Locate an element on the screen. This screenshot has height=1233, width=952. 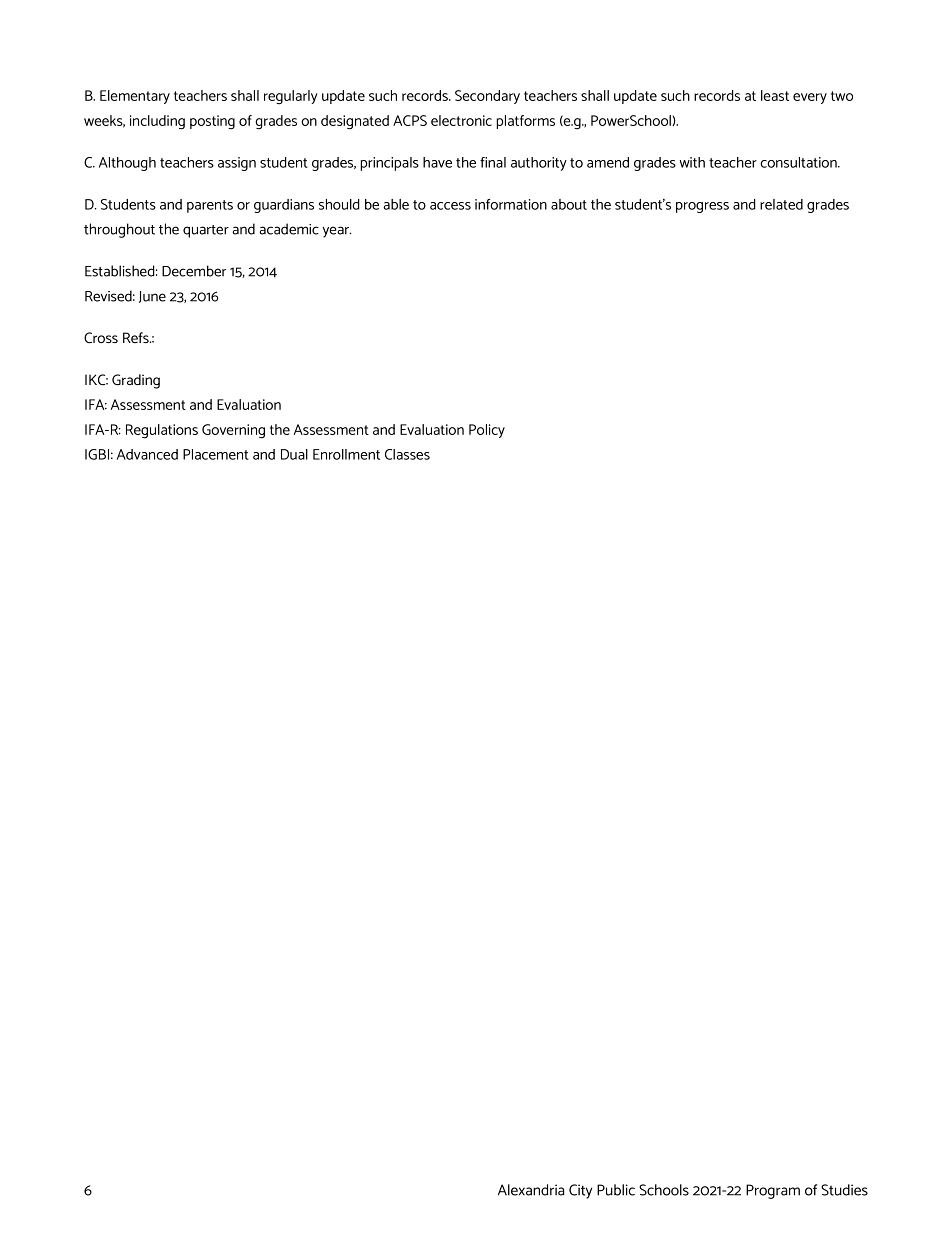
Program is located at coordinates (773, 1191).
